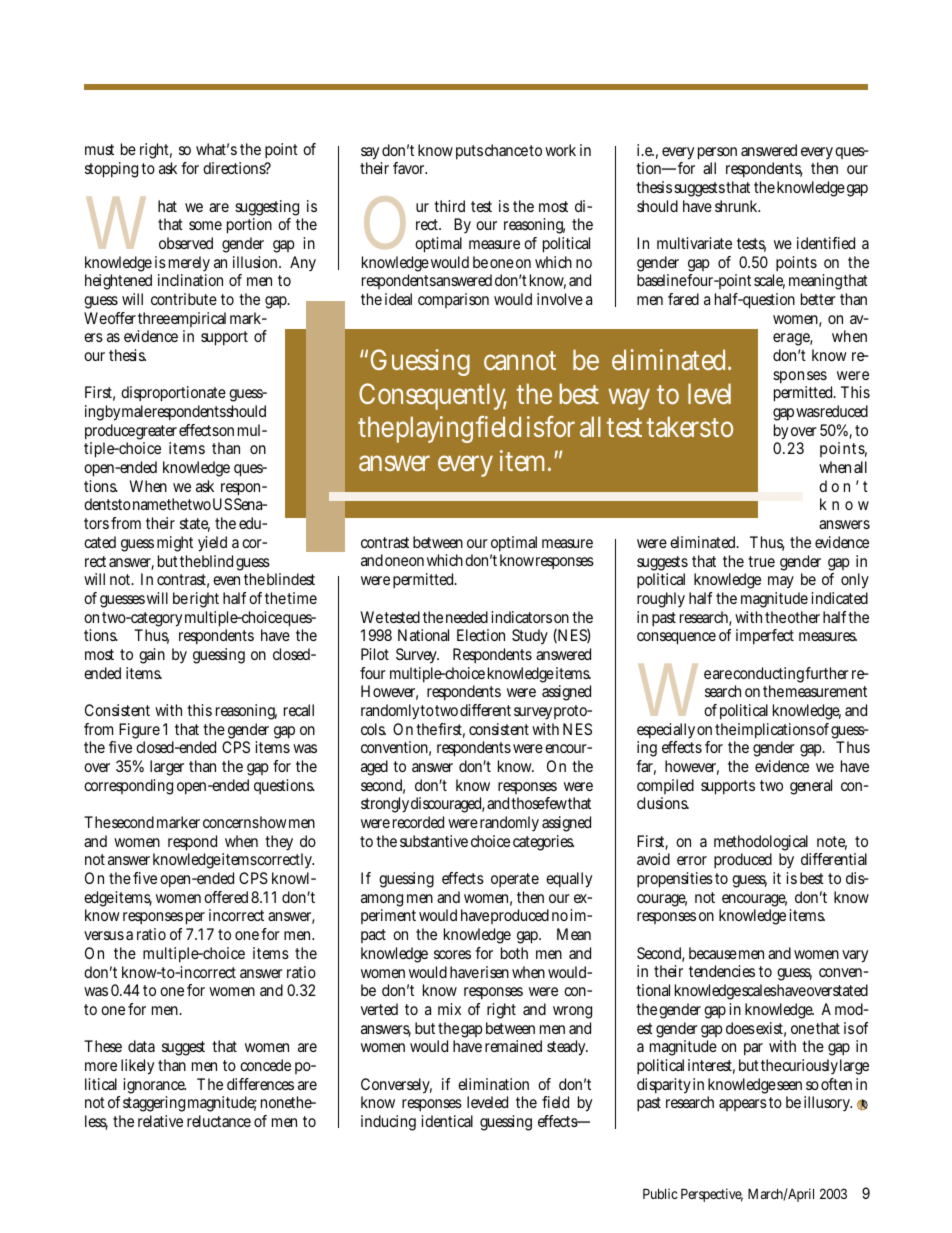  Describe the element at coordinates (737, 206) in the screenshot. I see `shrunk` at that location.
